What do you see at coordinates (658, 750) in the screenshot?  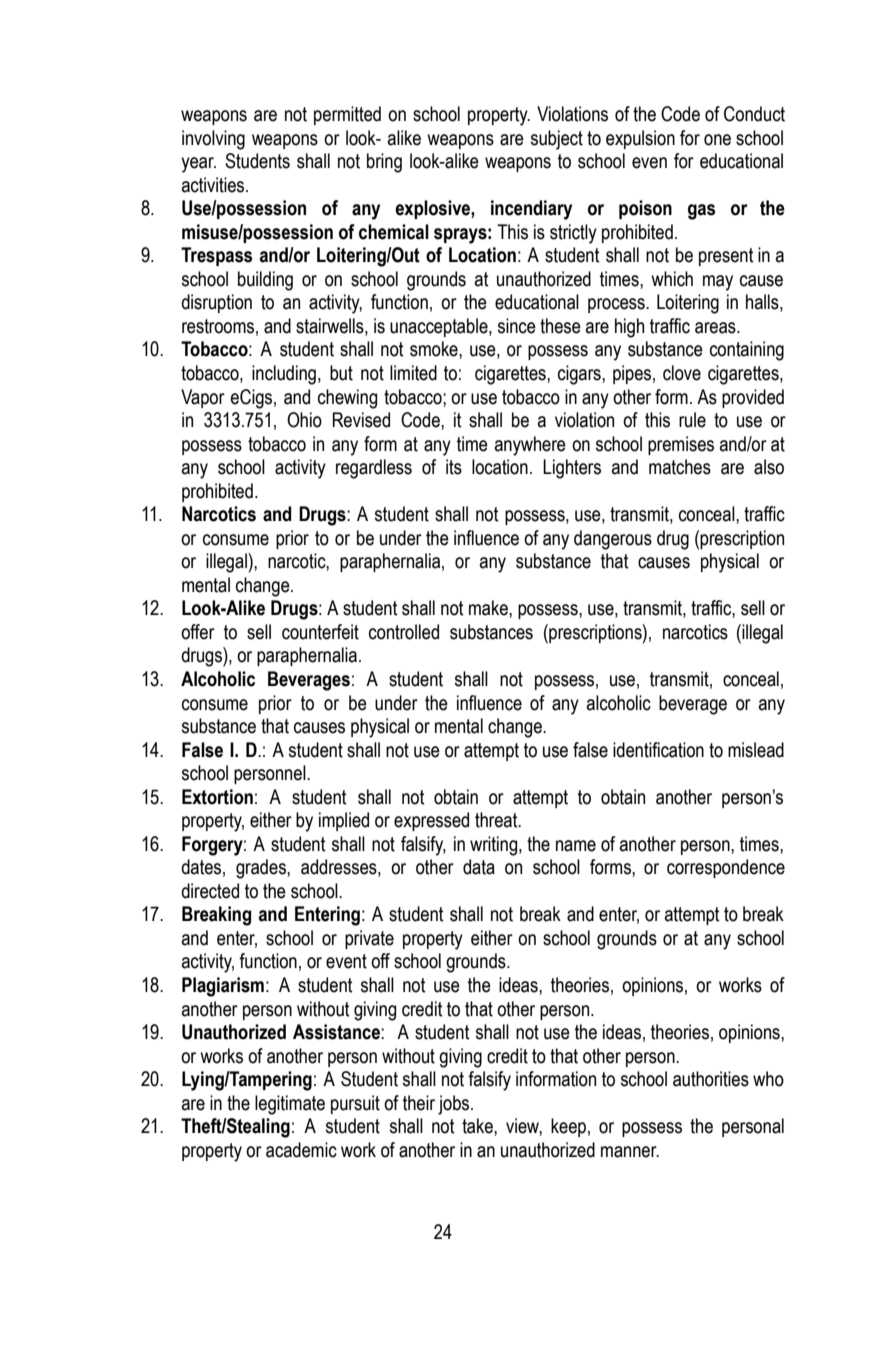 I see `identification` at bounding box center [658, 750].
